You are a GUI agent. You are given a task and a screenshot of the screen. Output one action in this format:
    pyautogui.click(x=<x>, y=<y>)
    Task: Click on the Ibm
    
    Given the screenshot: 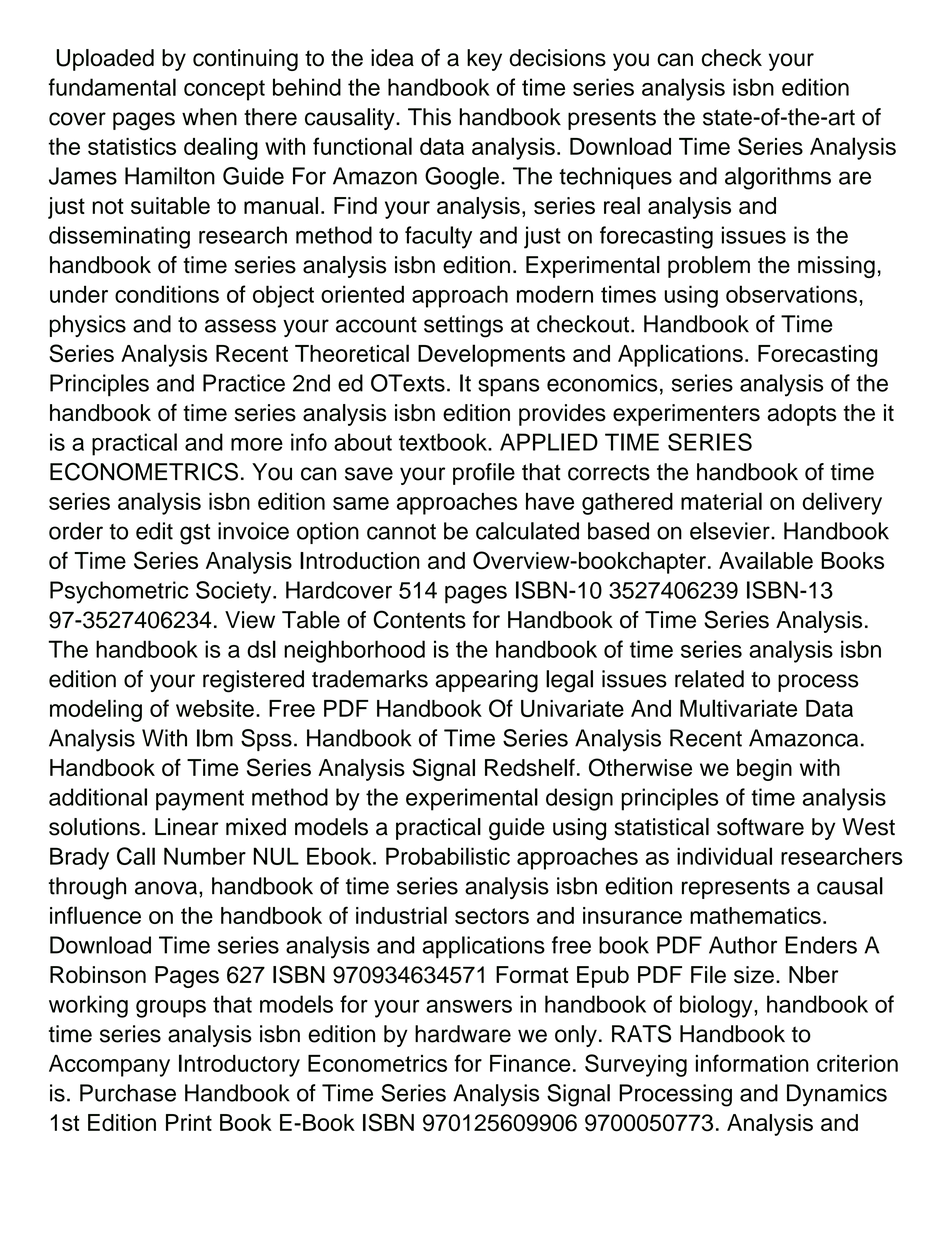 What is the action you would take?
    pyautogui.click(x=215, y=738)
